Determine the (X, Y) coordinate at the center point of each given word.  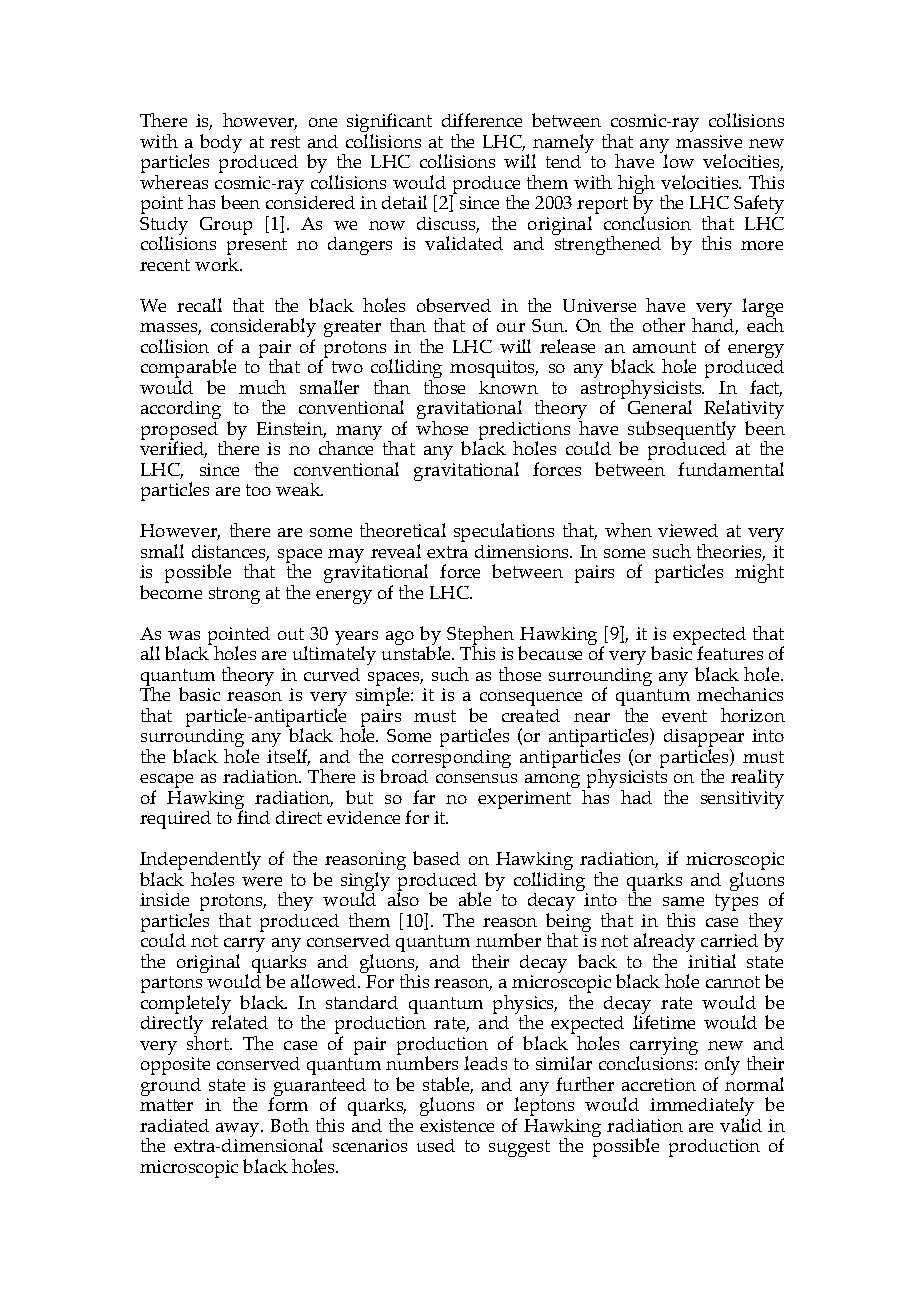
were (262, 881)
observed (454, 305)
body (221, 143)
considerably (263, 329)
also (403, 898)
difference (482, 120)
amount (664, 347)
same (683, 901)
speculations (504, 532)
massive (709, 141)
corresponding (451, 759)
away (239, 1131)
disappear (704, 739)
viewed (688, 530)
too (258, 490)
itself (288, 757)
